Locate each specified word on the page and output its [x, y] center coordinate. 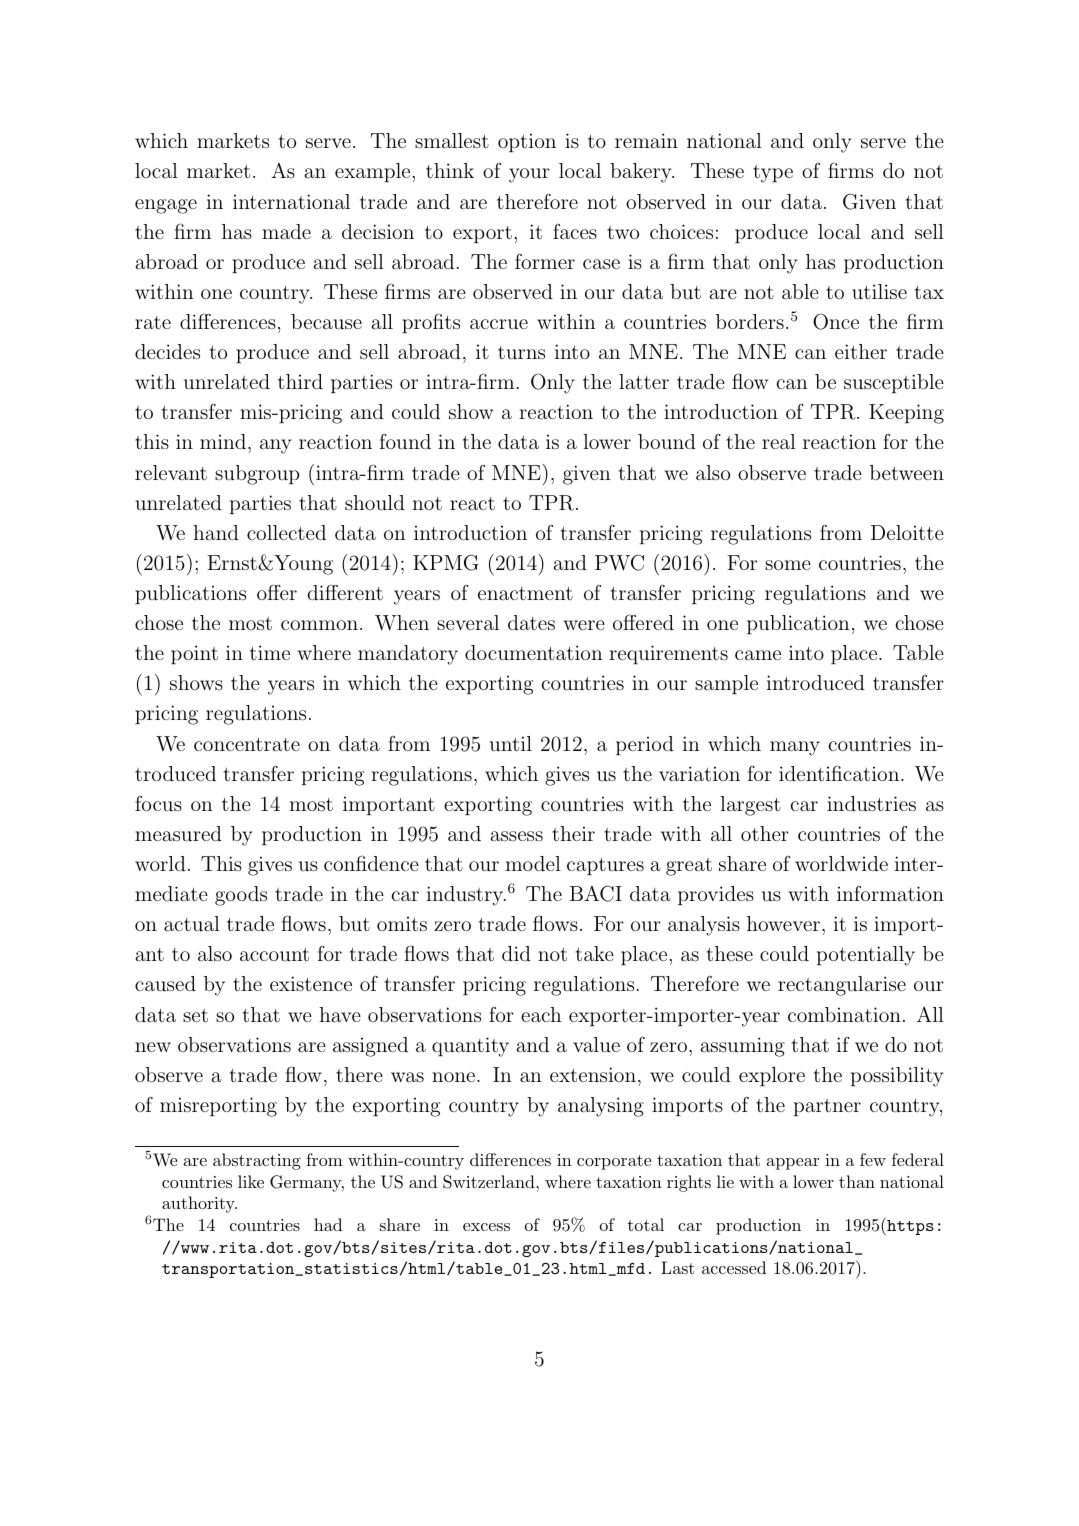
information [890, 893]
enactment [525, 593]
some [788, 565]
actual [192, 923]
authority [199, 1204]
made [286, 231]
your [529, 175]
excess [486, 1227]
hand [216, 532]
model [533, 863]
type [773, 174]
